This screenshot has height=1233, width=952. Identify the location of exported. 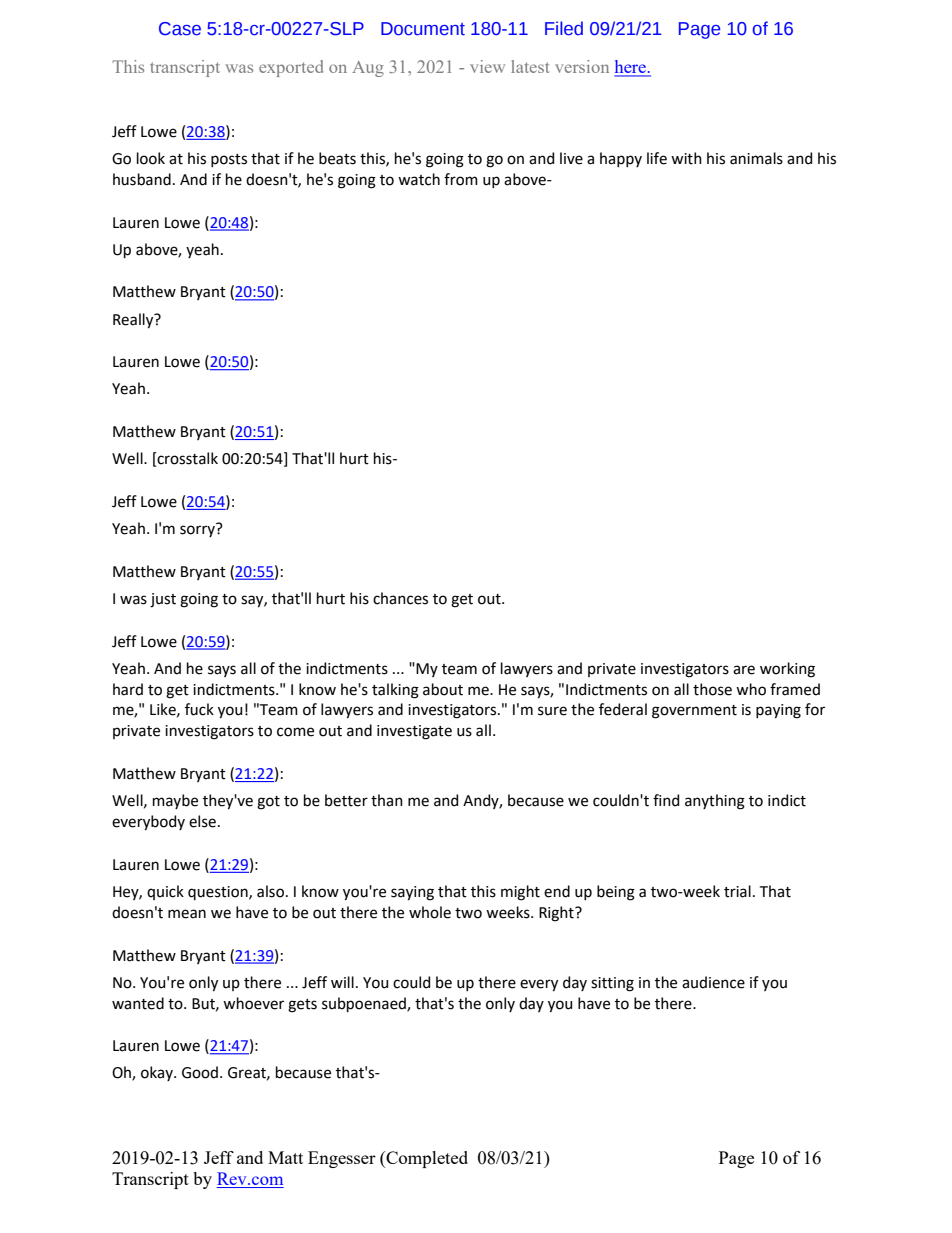
(291, 68).
